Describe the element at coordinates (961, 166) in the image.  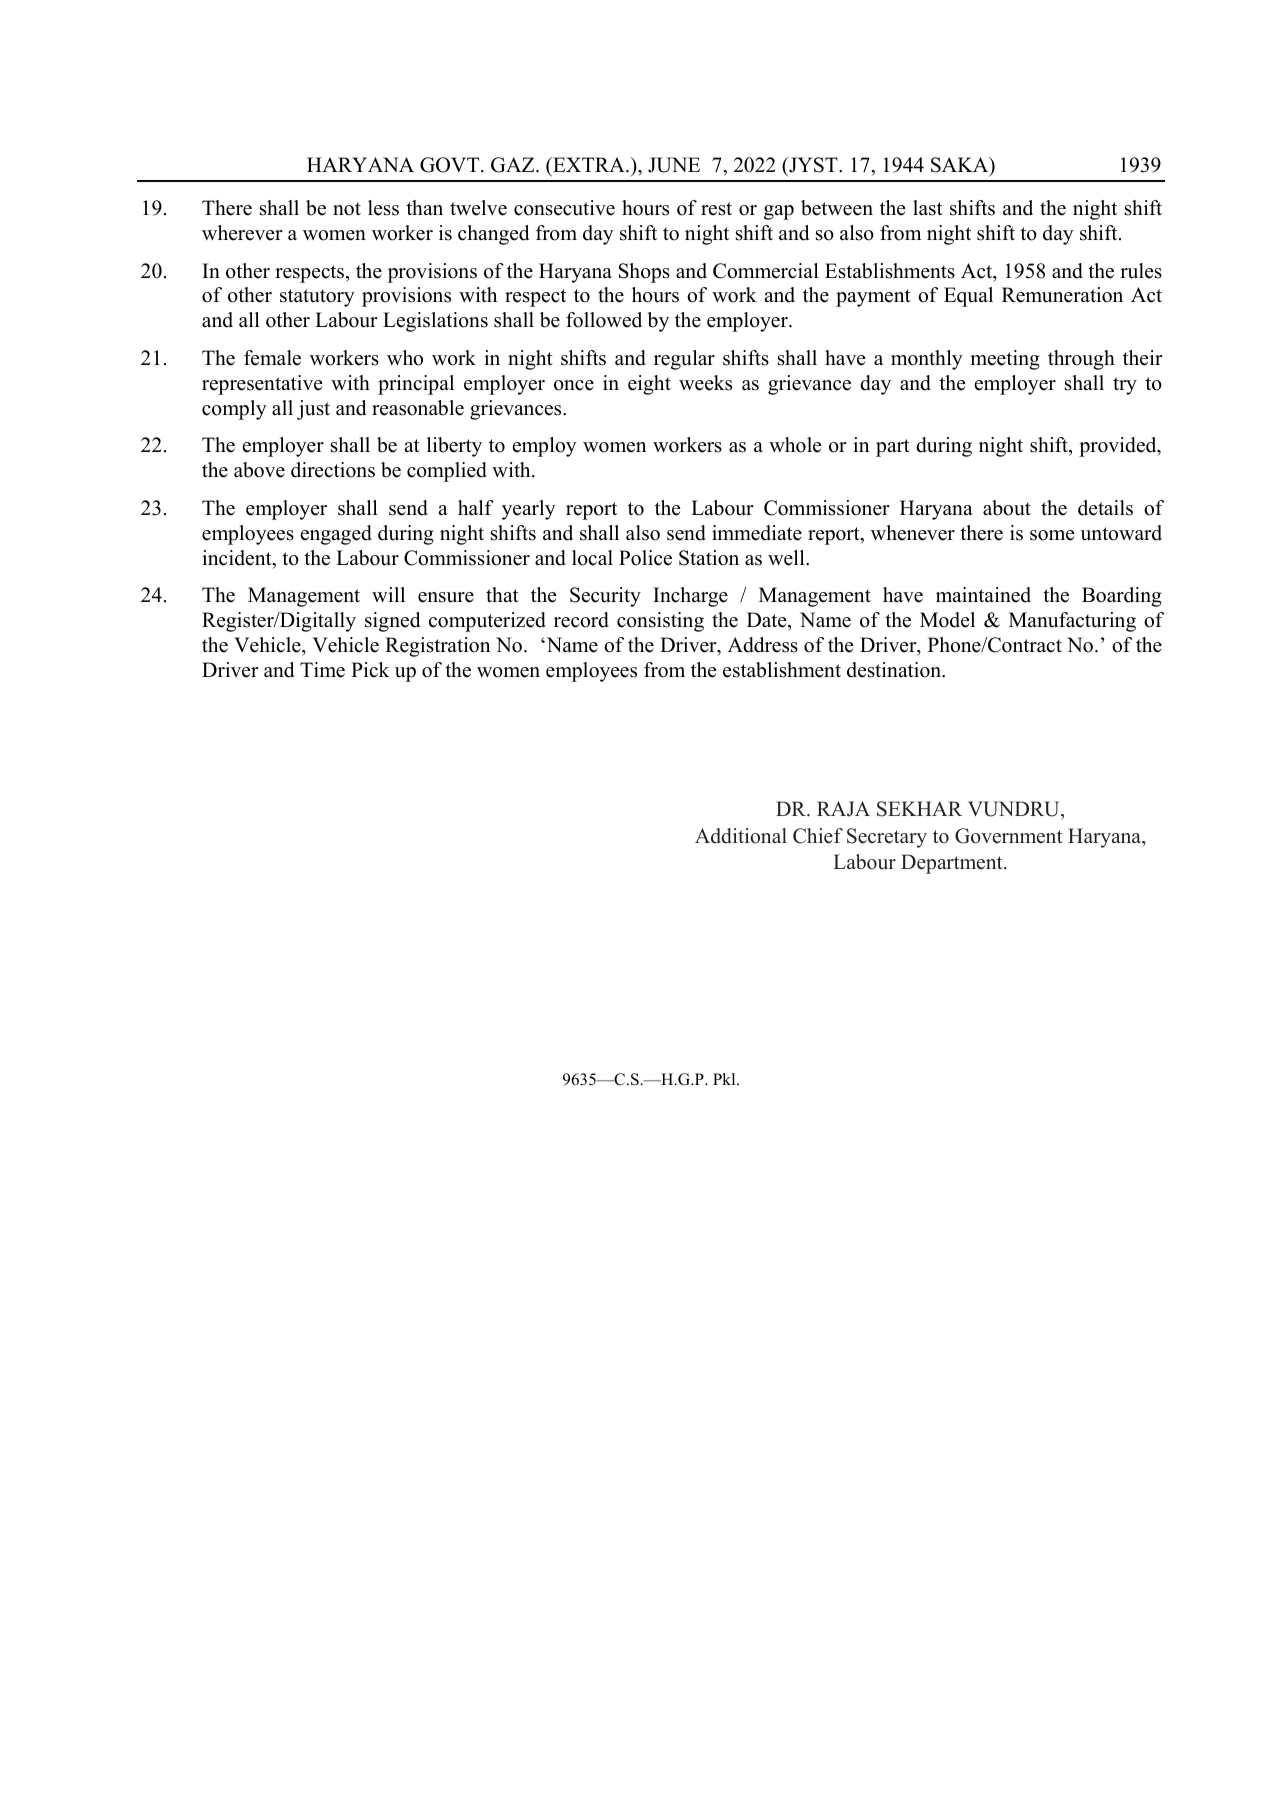
I see `SAKA` at that location.
